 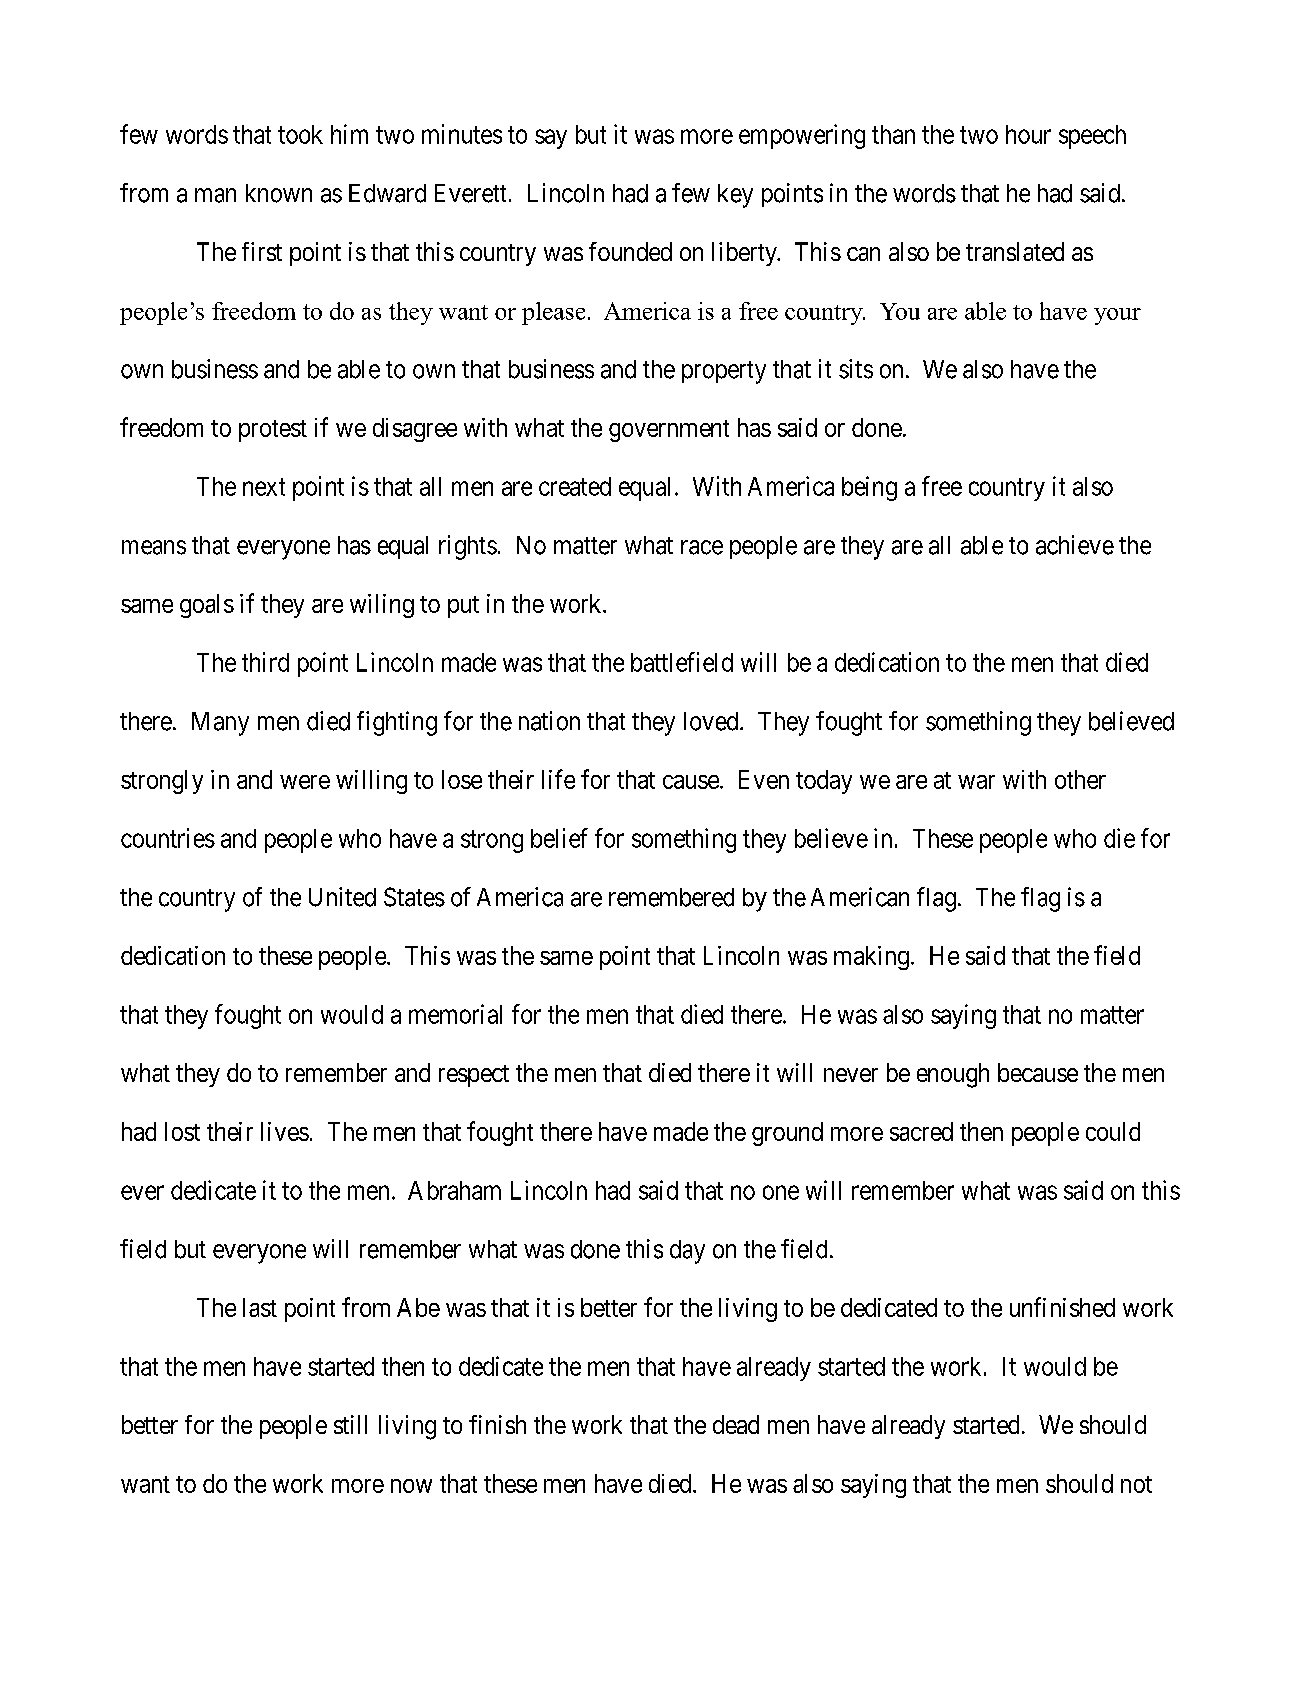 What do you see at coordinates (559, 838) in the screenshot?
I see `belief` at bounding box center [559, 838].
